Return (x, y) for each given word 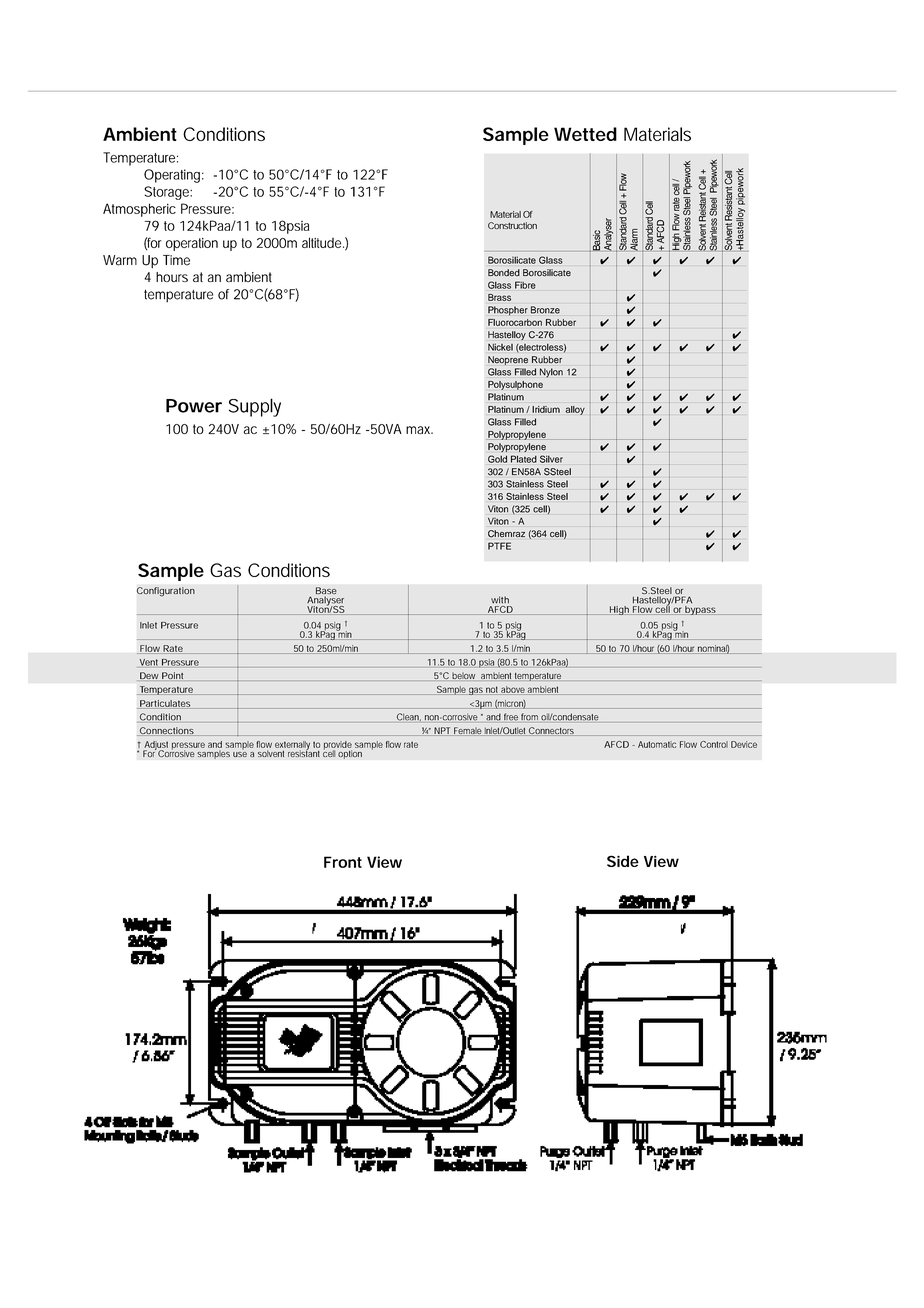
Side (623, 861)
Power (194, 406)
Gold (497, 459)
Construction (512, 225)
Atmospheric (139, 210)
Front (343, 862)
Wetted (585, 134)
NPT (442, 731)
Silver (551, 459)
